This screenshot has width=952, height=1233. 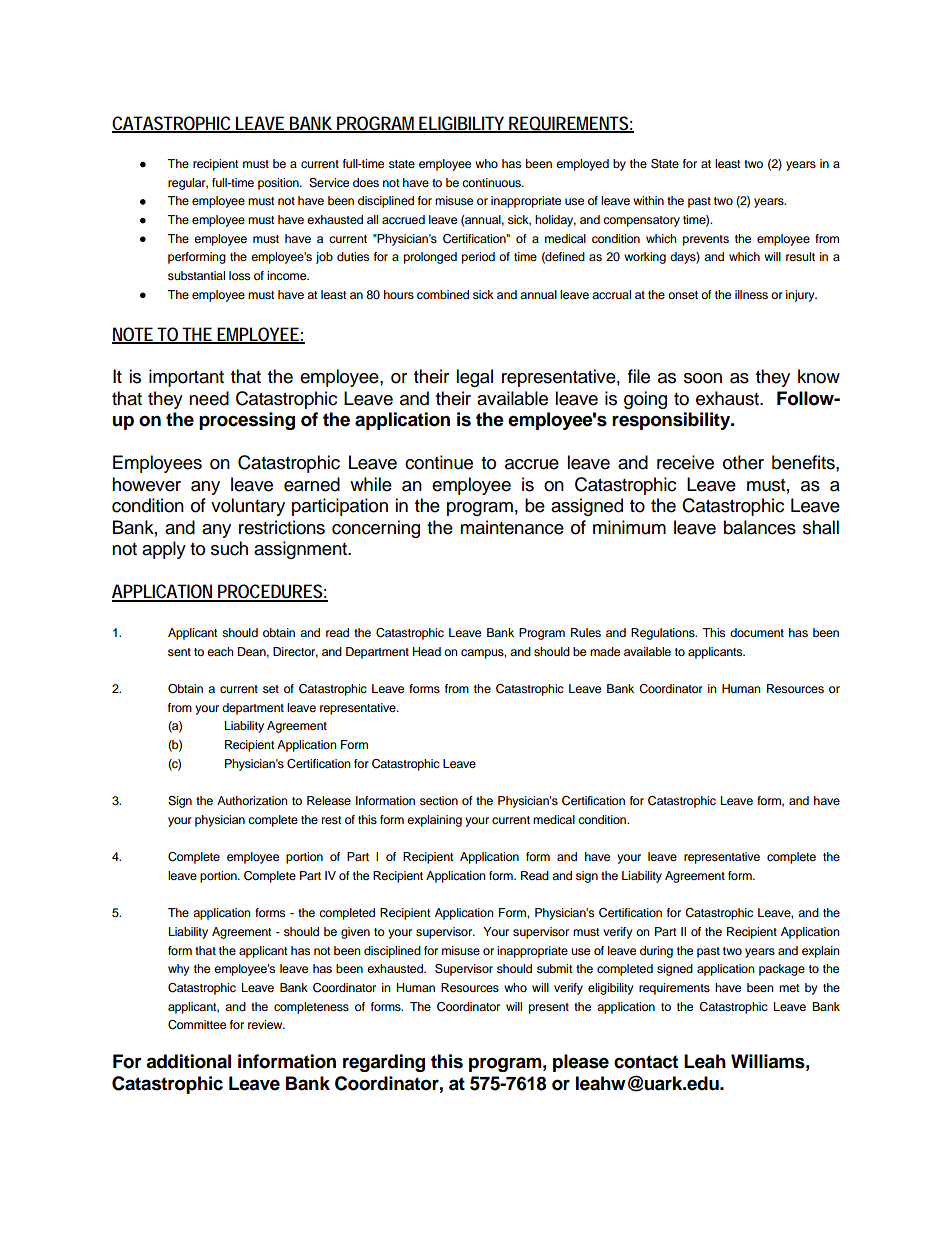 I want to click on prevents, so click(x=706, y=240).
